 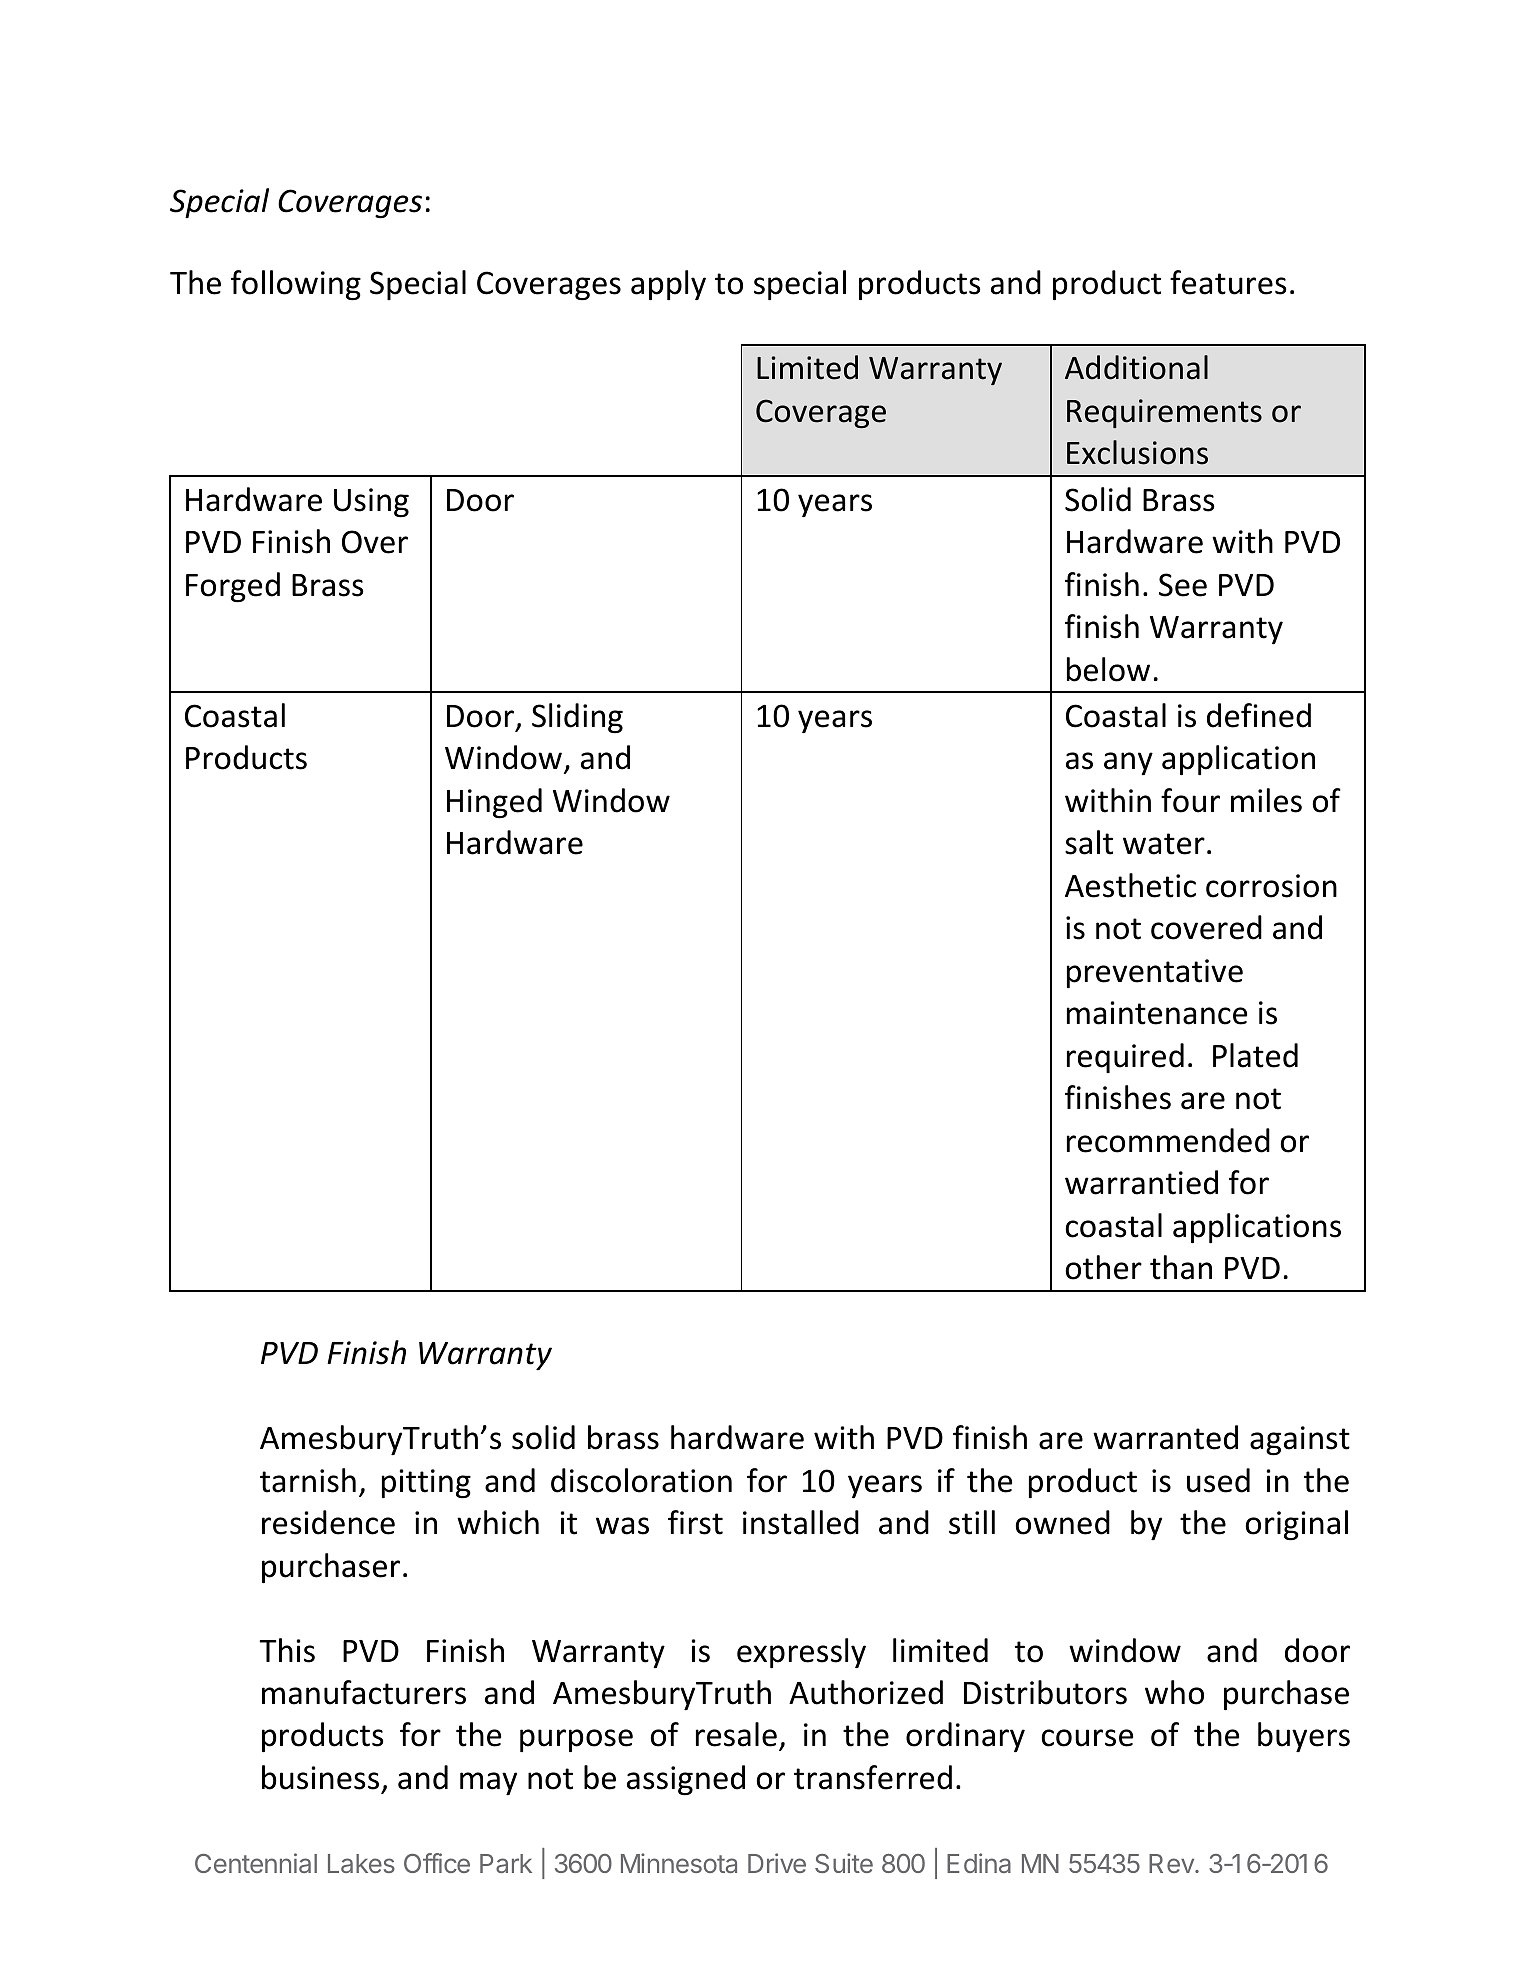 I want to click on following, so click(x=296, y=285).
